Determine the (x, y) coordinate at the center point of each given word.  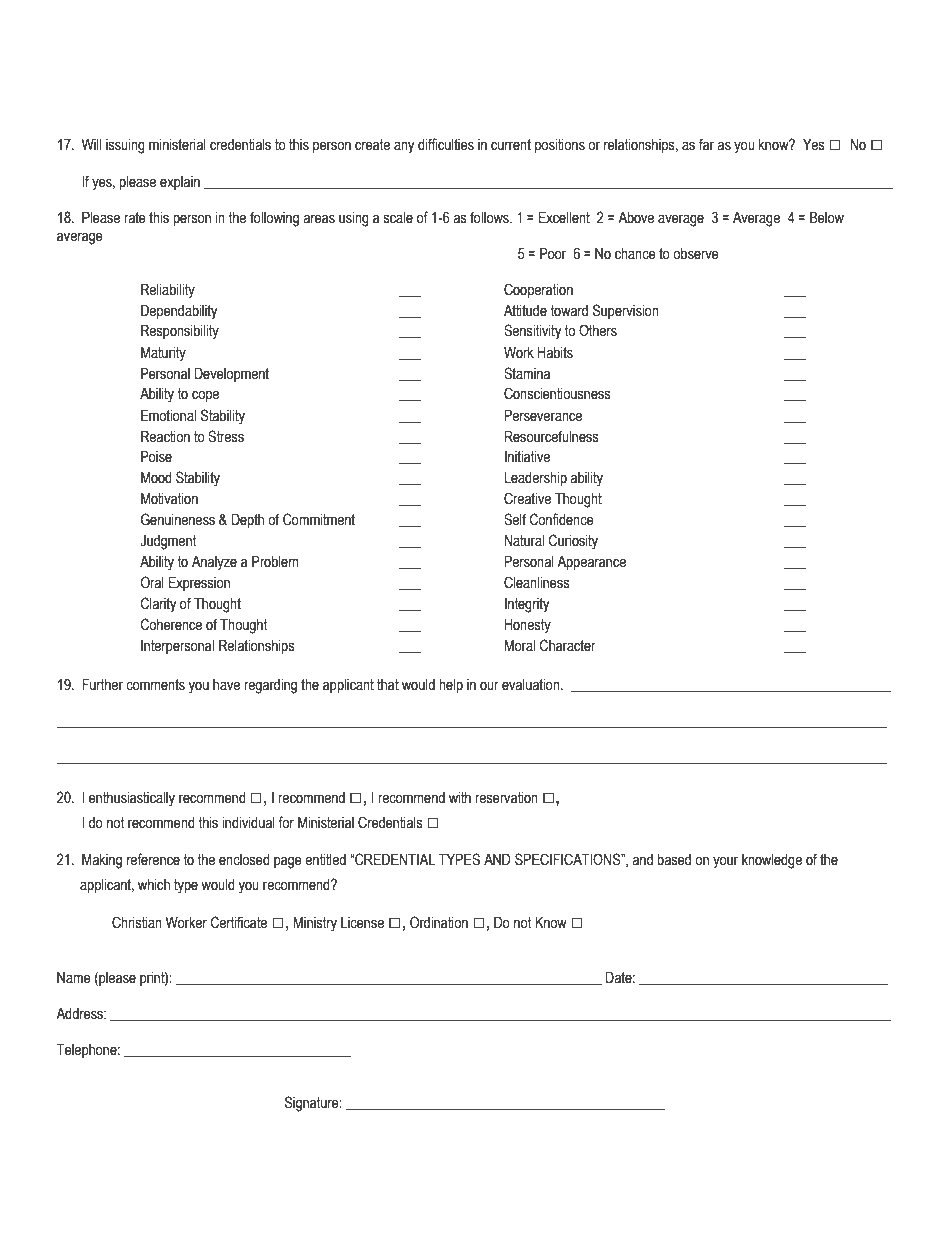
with (460, 798)
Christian (137, 922)
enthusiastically (132, 799)
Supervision (626, 311)
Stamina (527, 373)
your (725, 862)
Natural (524, 541)
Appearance (591, 563)
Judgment (168, 542)
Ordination (439, 922)
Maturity (163, 354)
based (674, 860)
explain (180, 183)
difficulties (446, 144)
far (706, 144)
